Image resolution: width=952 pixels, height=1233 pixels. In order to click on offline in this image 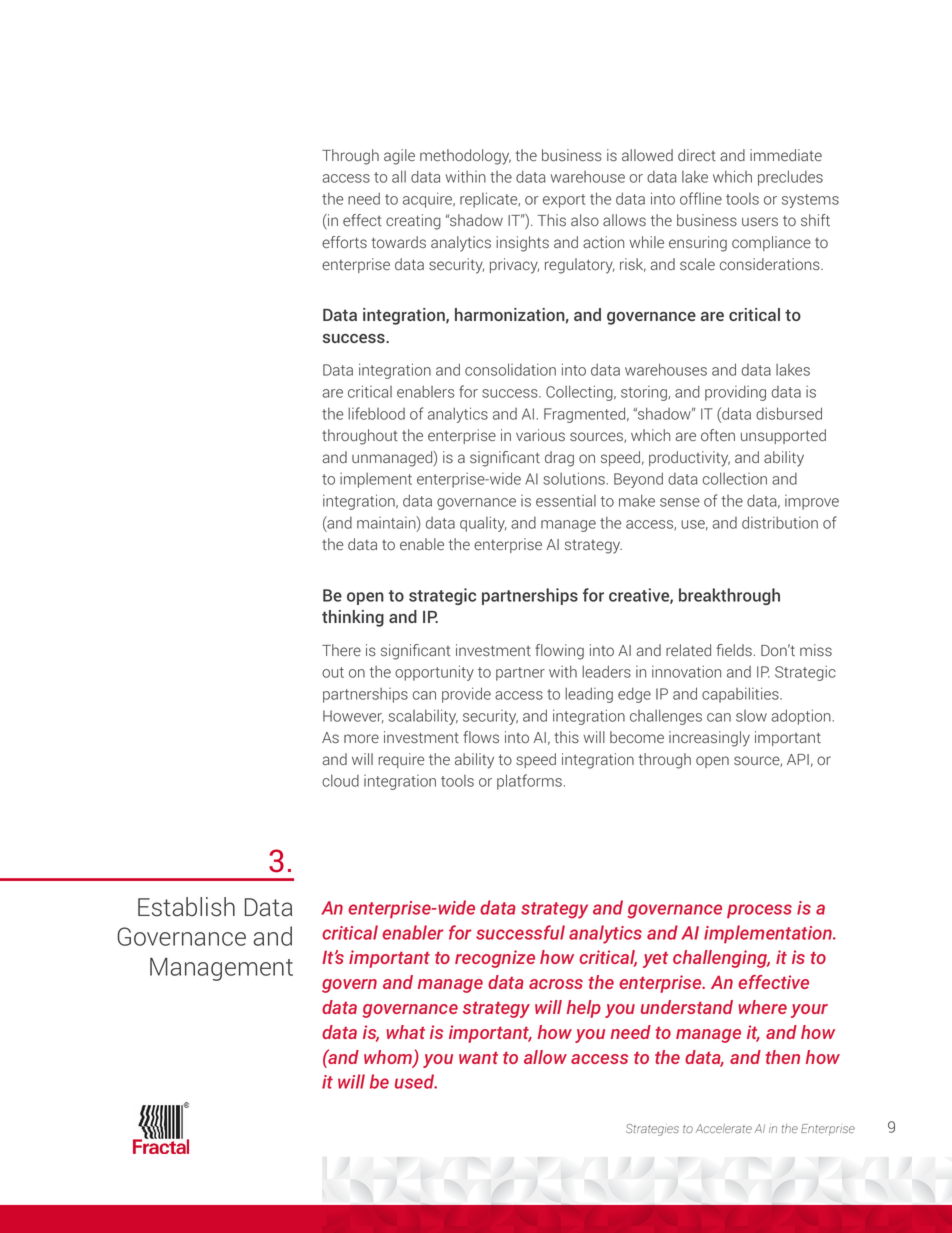, I will do `click(701, 198)`.
